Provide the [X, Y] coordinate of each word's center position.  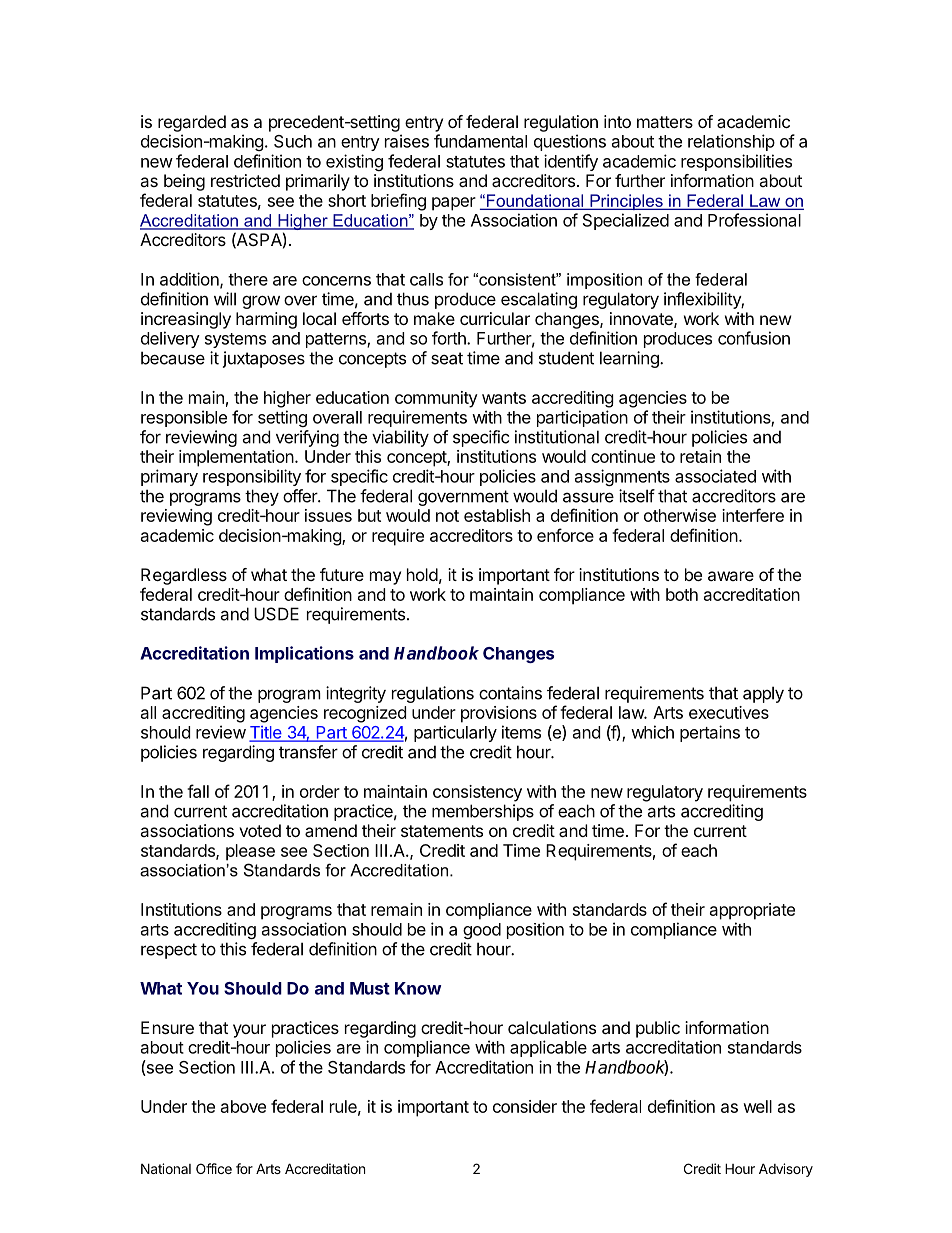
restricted [245, 180]
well [757, 1106]
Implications [304, 654]
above [243, 1106]
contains [510, 693]
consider [525, 1106]
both [682, 594]
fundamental [480, 141]
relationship [731, 142]
